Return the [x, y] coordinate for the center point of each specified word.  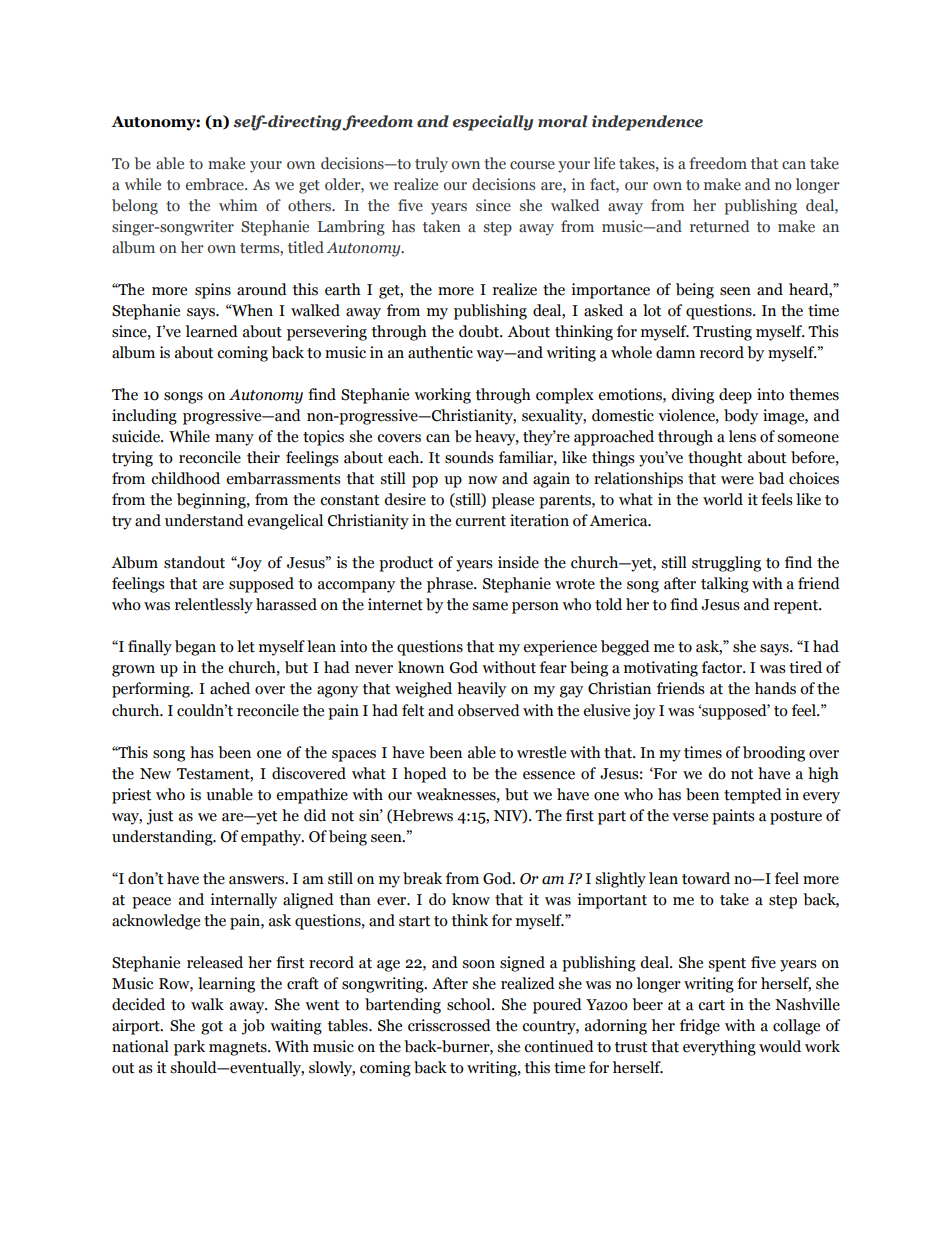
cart [711, 1005]
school [470, 1004]
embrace [216, 184]
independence [647, 123]
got [212, 1028]
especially [493, 123]
